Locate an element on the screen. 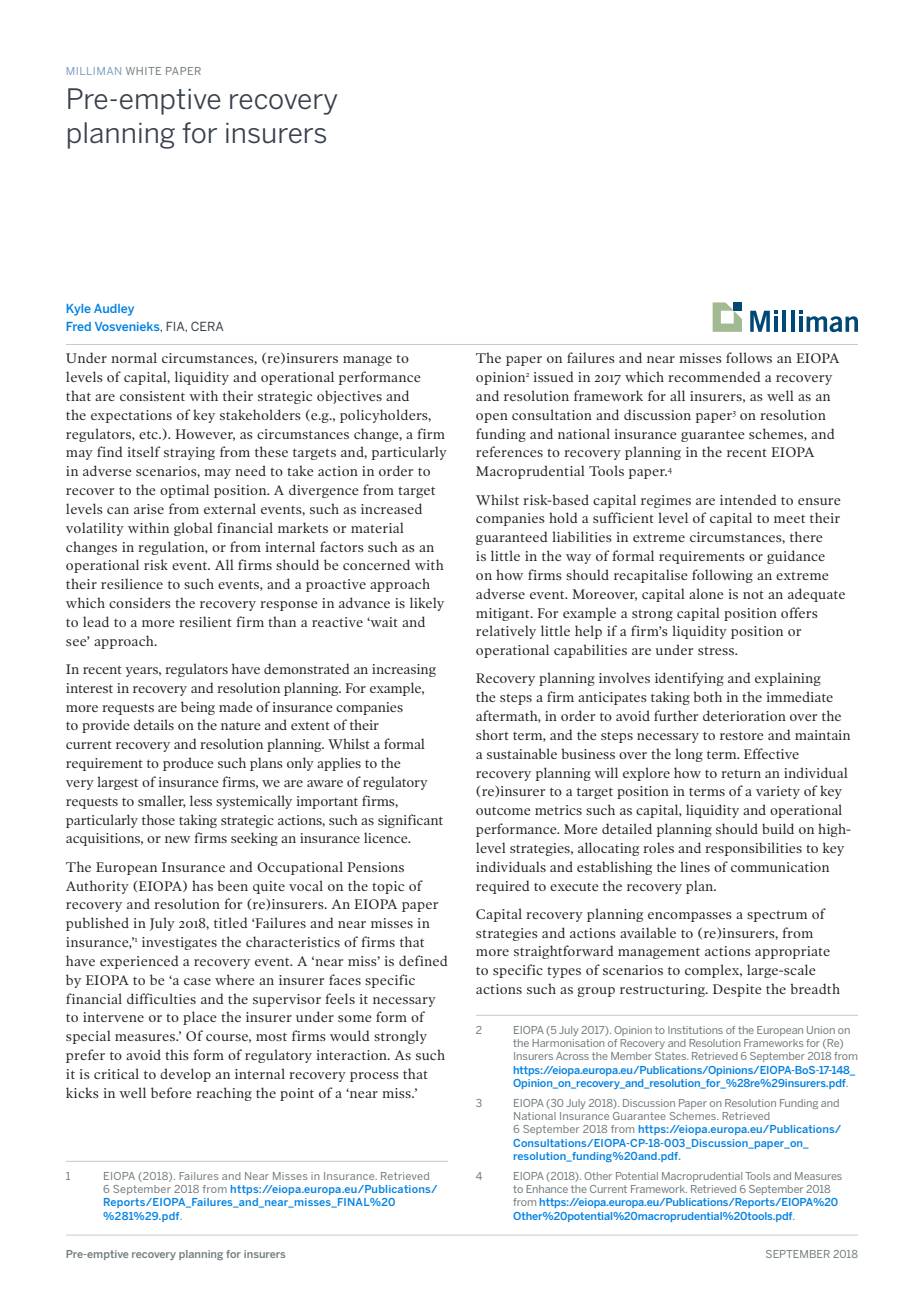  before is located at coordinates (171, 1092).
